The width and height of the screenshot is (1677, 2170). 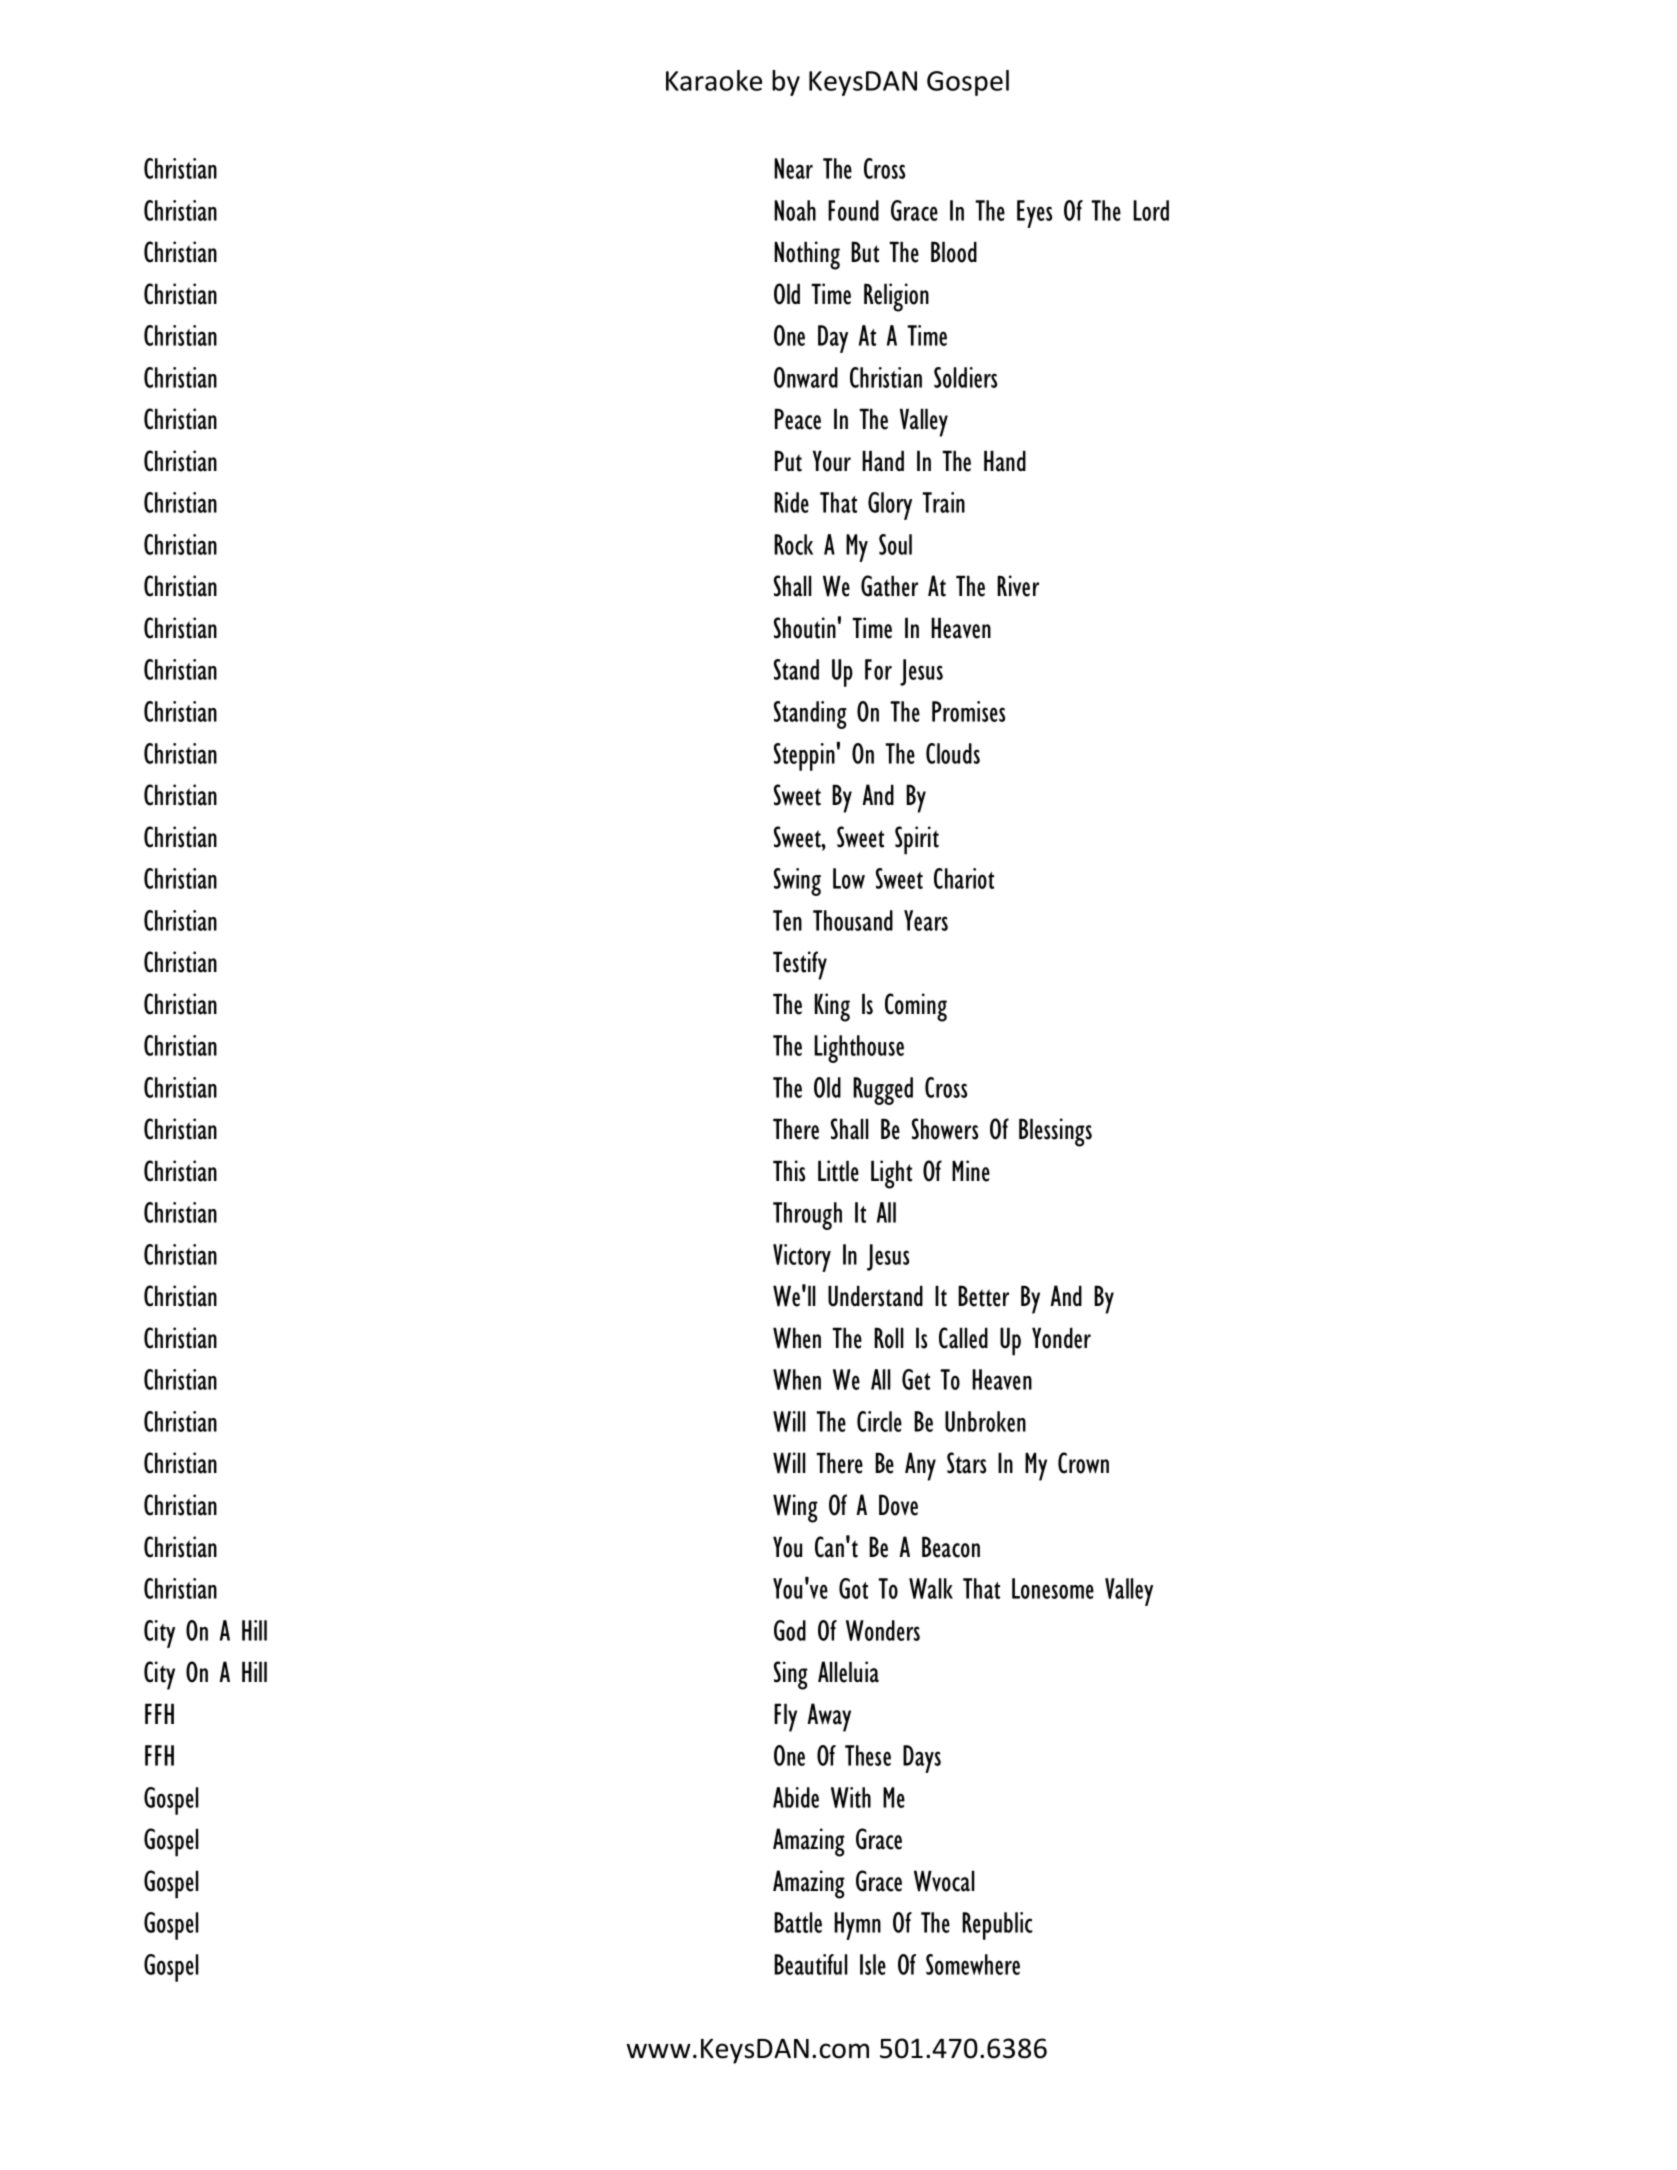 I want to click on Near, so click(x=793, y=168).
